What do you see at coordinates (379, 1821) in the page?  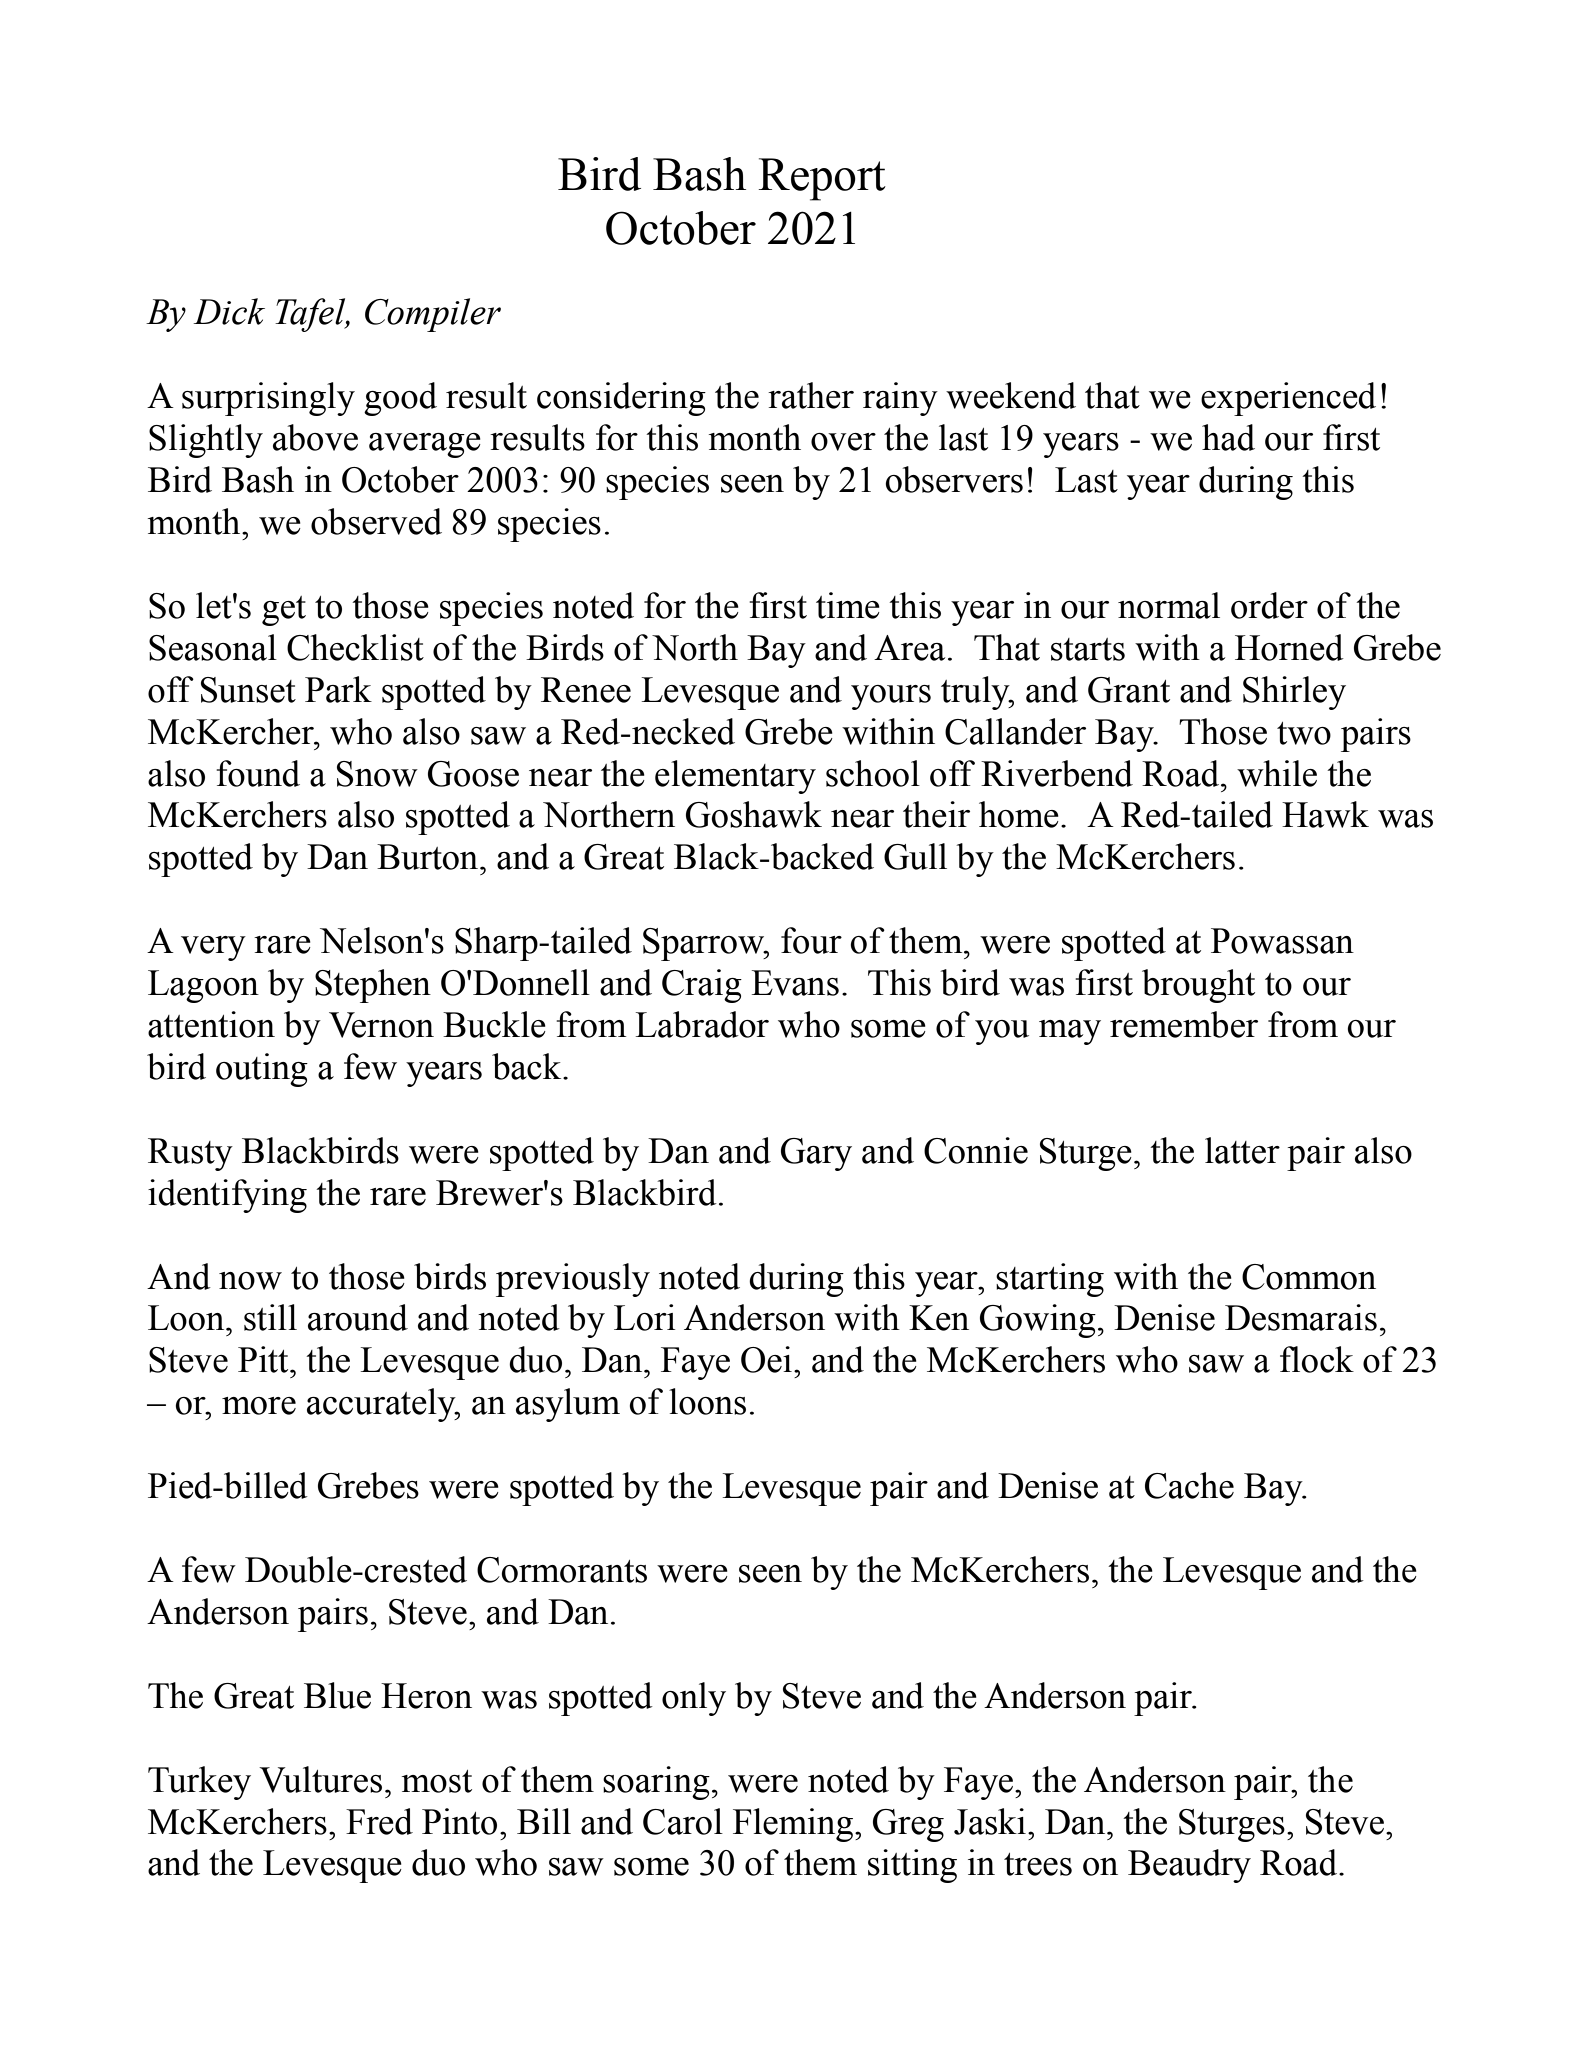 I see `Fred` at bounding box center [379, 1821].
